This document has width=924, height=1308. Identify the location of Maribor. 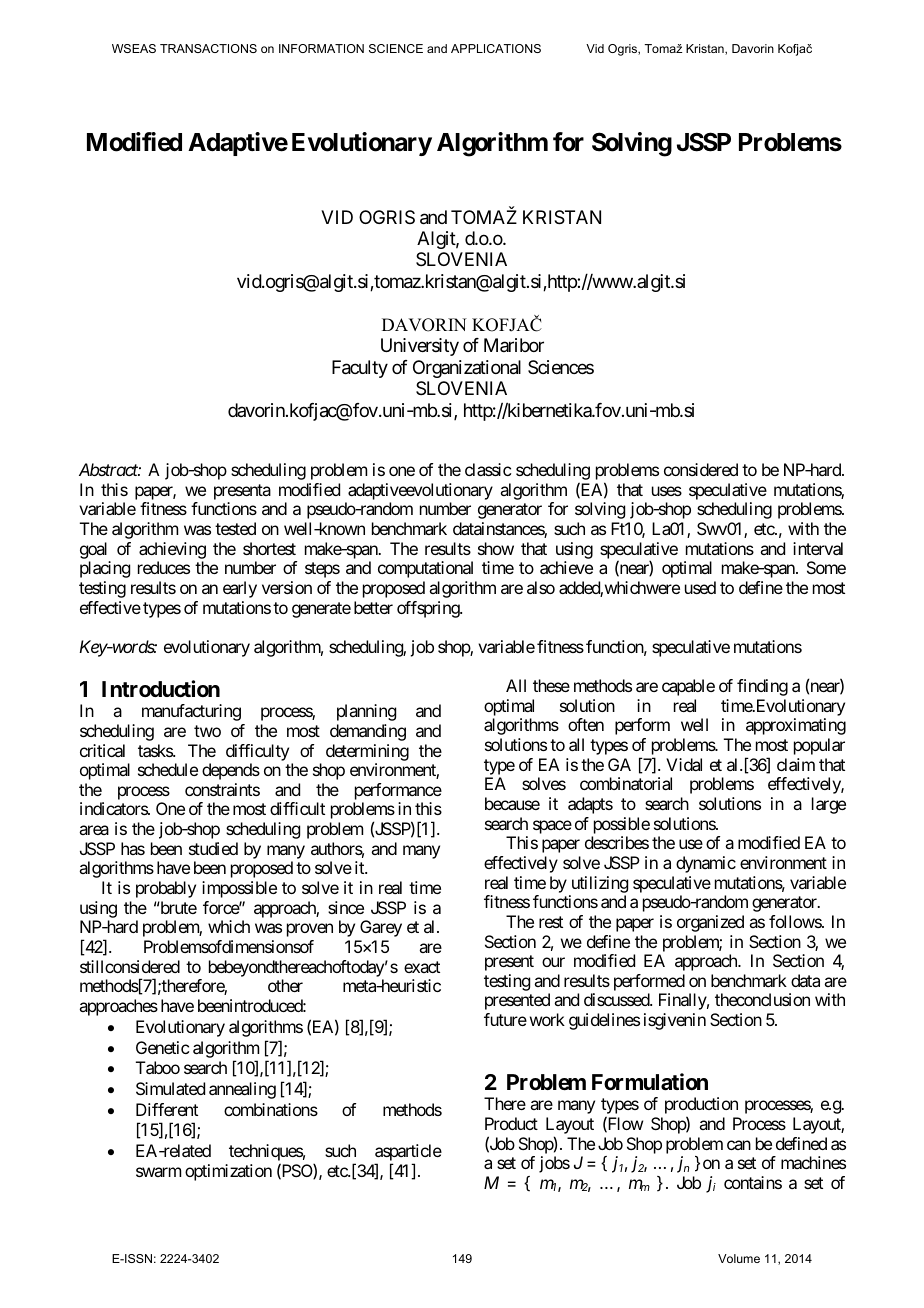
(514, 345).
